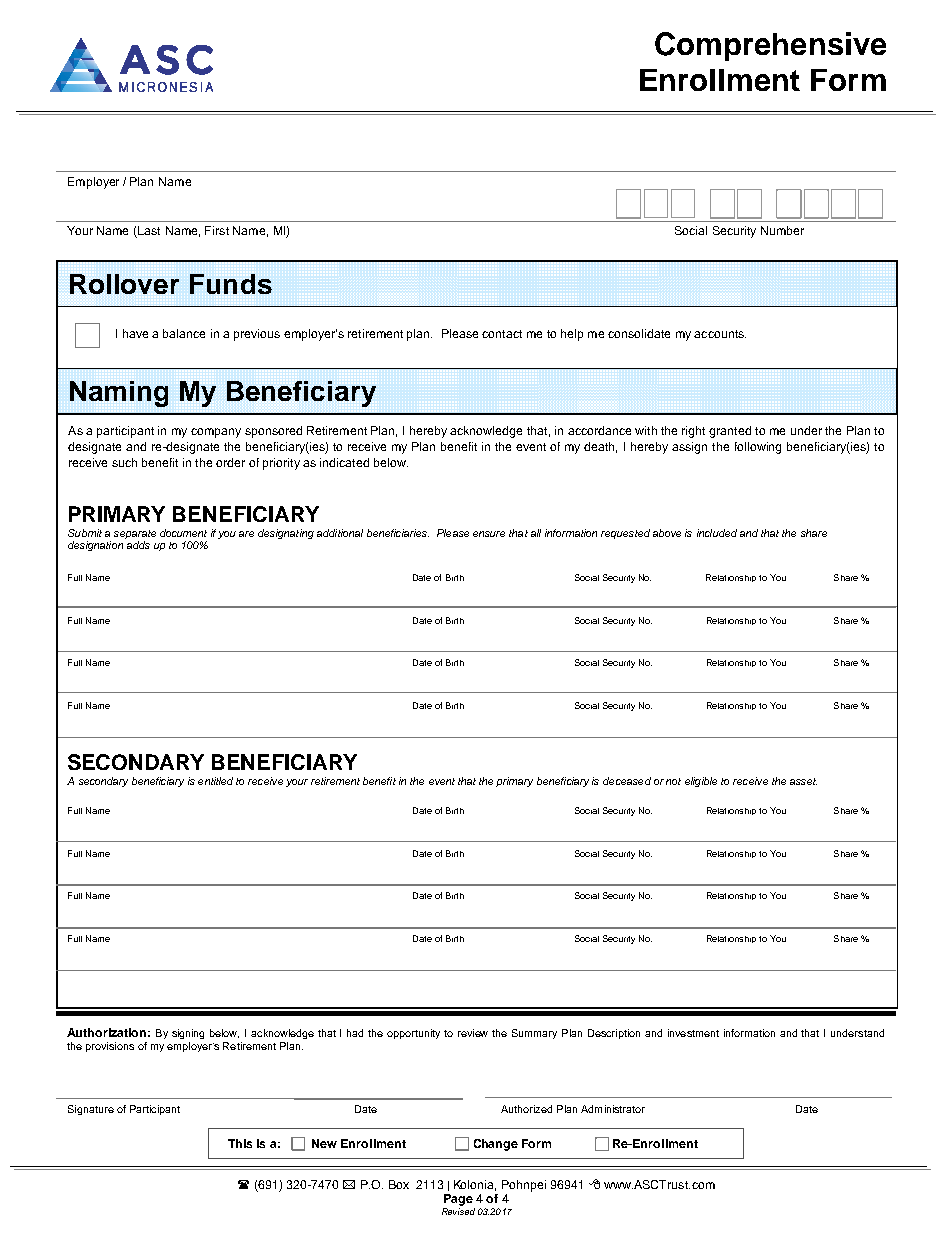 This screenshot has width=952, height=1233. Describe the element at coordinates (458, 1200) in the screenshot. I see `Page` at that location.
